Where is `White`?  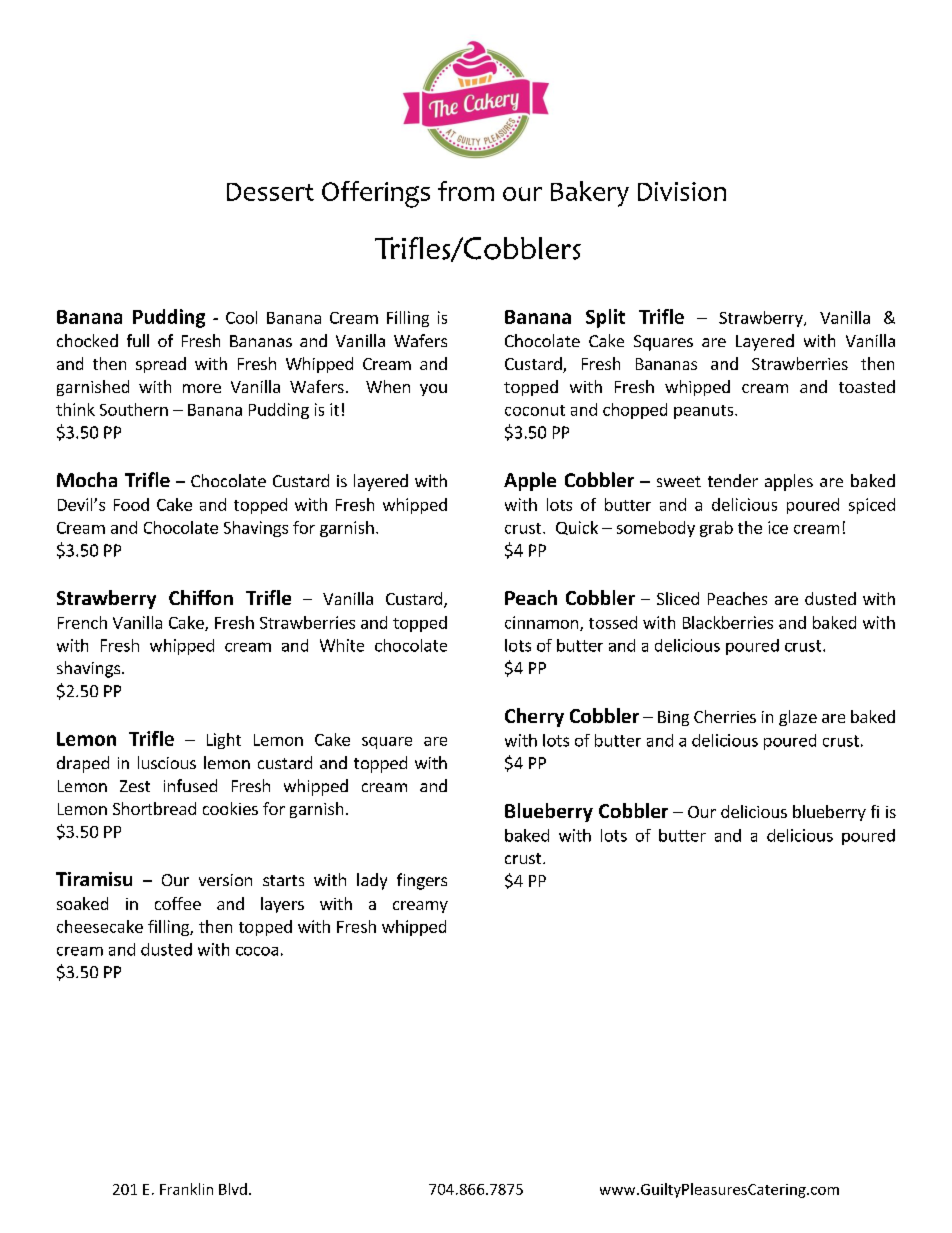
White is located at coordinates (342, 645).
